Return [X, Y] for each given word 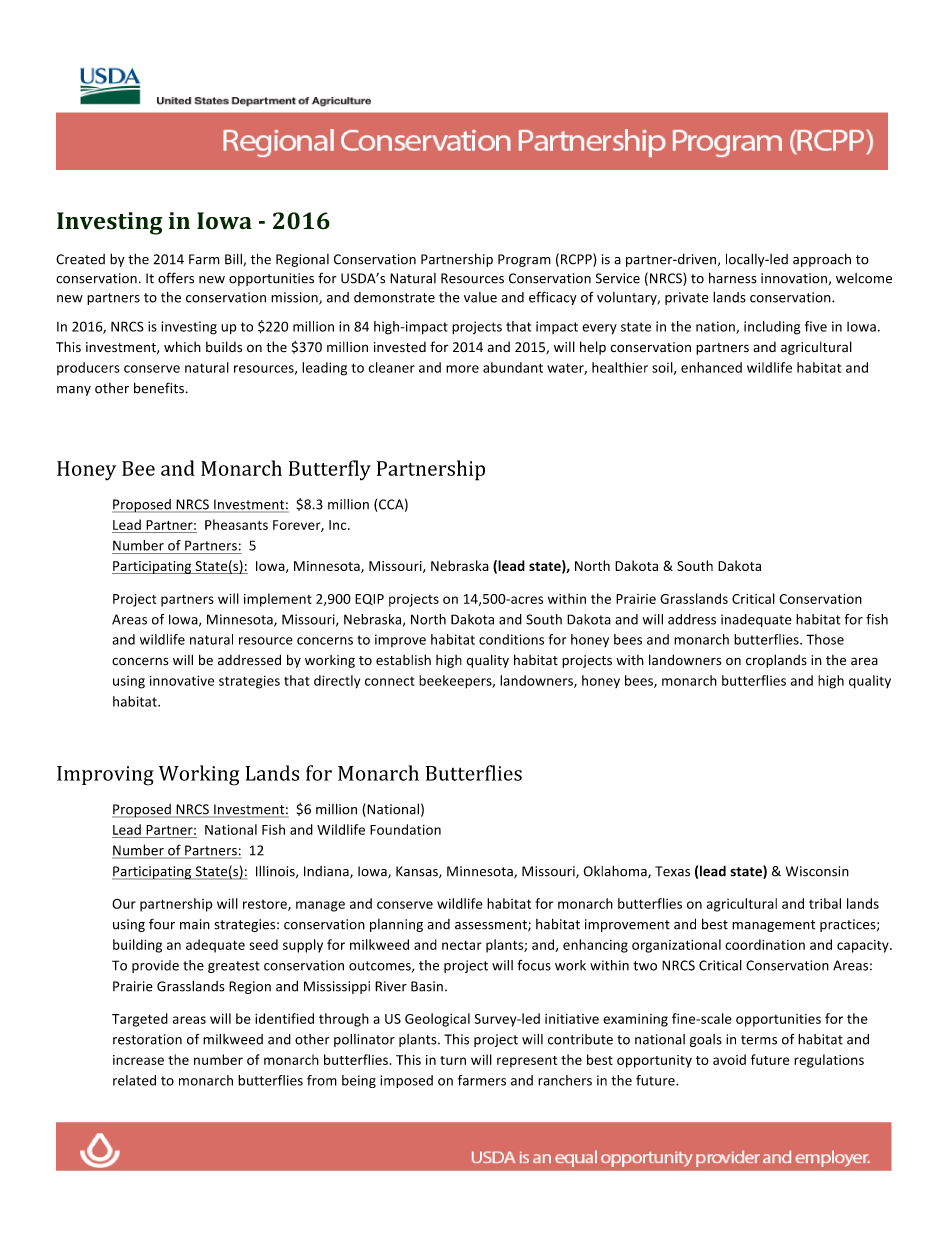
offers [176, 278]
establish [403, 660]
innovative [182, 680]
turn [453, 1060]
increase [138, 1060]
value [480, 297]
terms [759, 1040]
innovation [794, 278]
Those [825, 639]
